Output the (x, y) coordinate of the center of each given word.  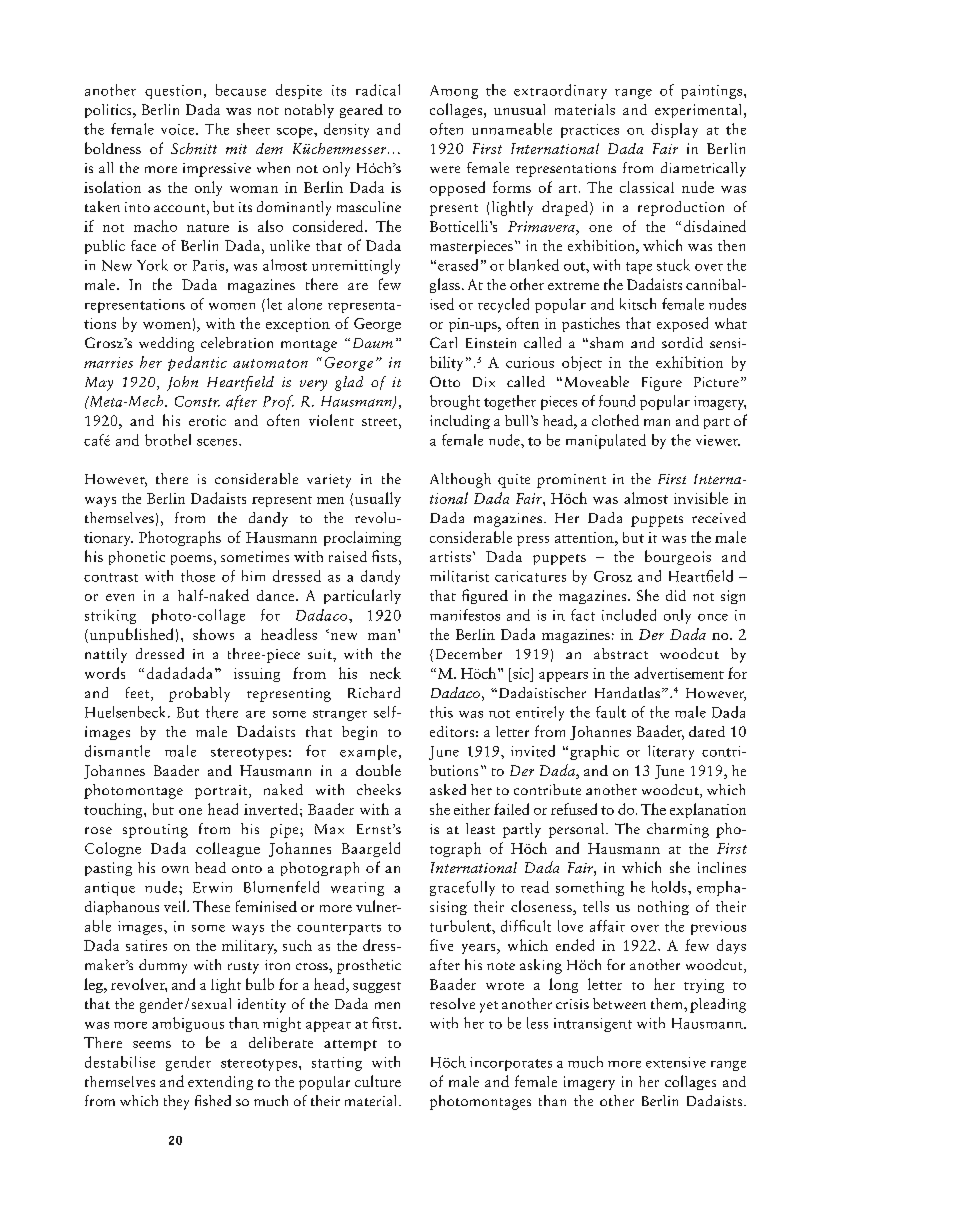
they (176, 1102)
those (198, 576)
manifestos (465, 615)
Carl (443, 342)
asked (448, 789)
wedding (166, 344)
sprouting (155, 831)
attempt (350, 1045)
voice (179, 129)
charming (678, 830)
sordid (682, 342)
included (629, 615)
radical (378, 90)
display (674, 130)
